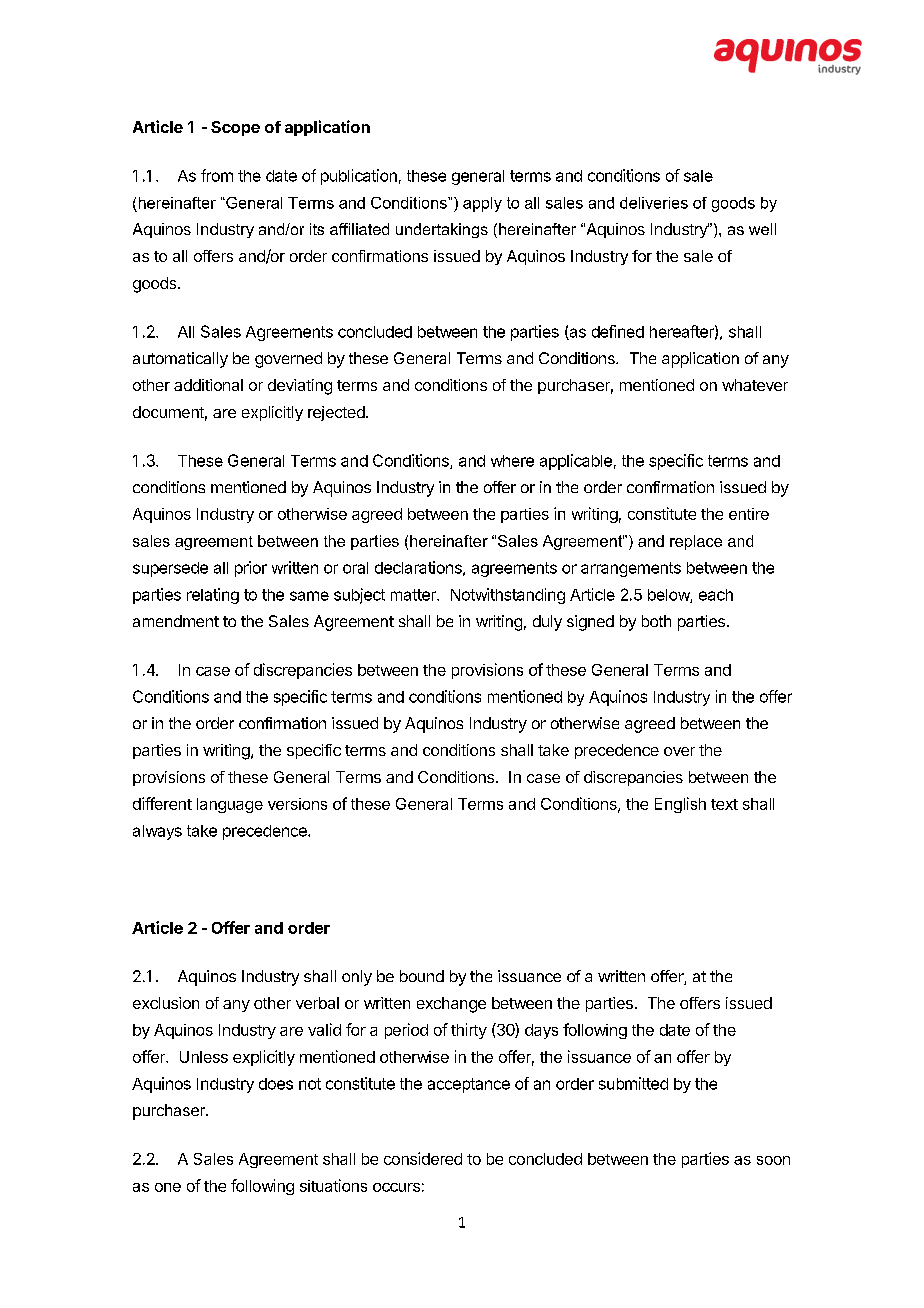 The image size is (924, 1308). What do you see at coordinates (423, 1158) in the page?
I see `considered` at bounding box center [423, 1158].
